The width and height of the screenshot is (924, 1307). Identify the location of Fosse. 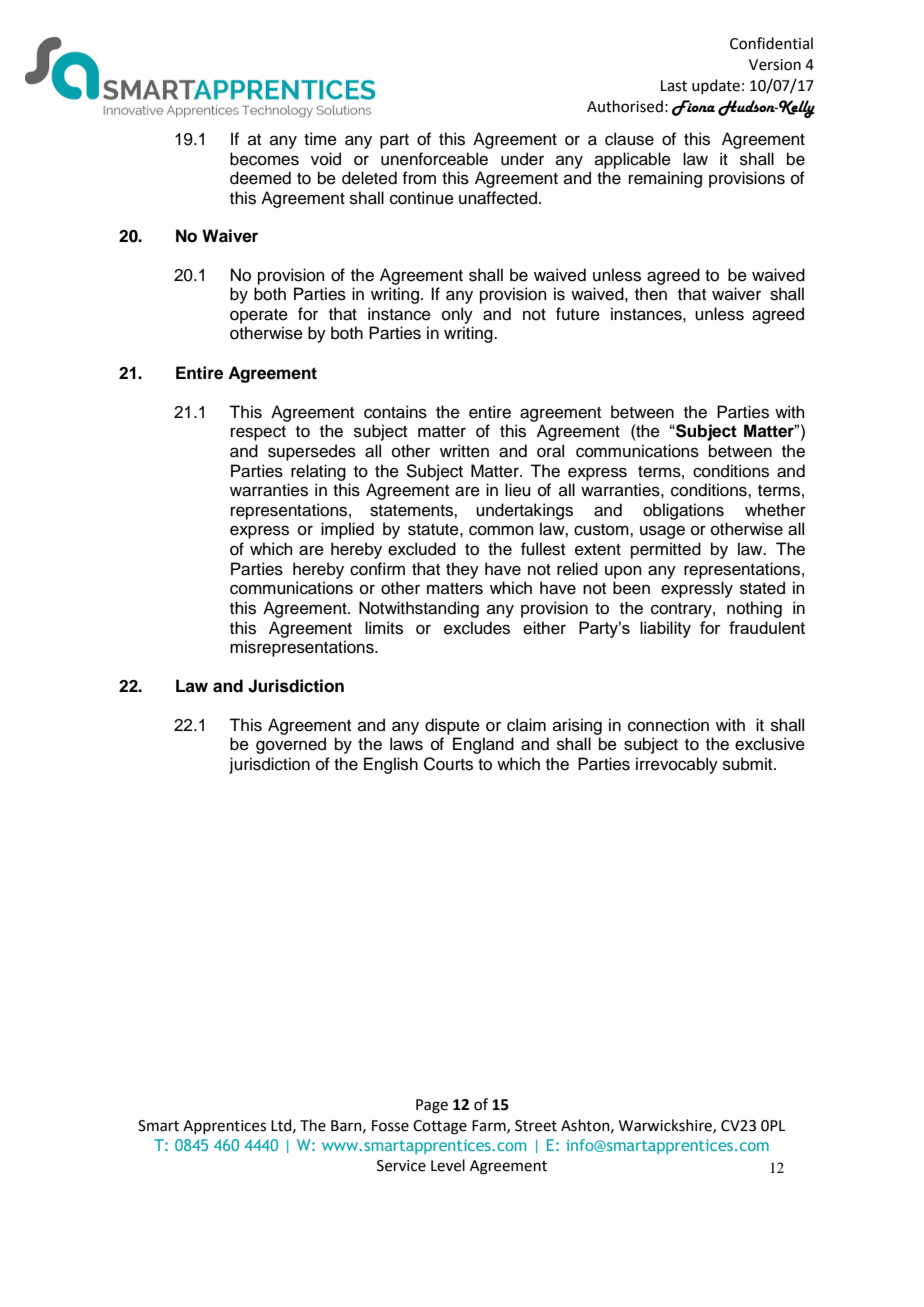
(390, 1126).
